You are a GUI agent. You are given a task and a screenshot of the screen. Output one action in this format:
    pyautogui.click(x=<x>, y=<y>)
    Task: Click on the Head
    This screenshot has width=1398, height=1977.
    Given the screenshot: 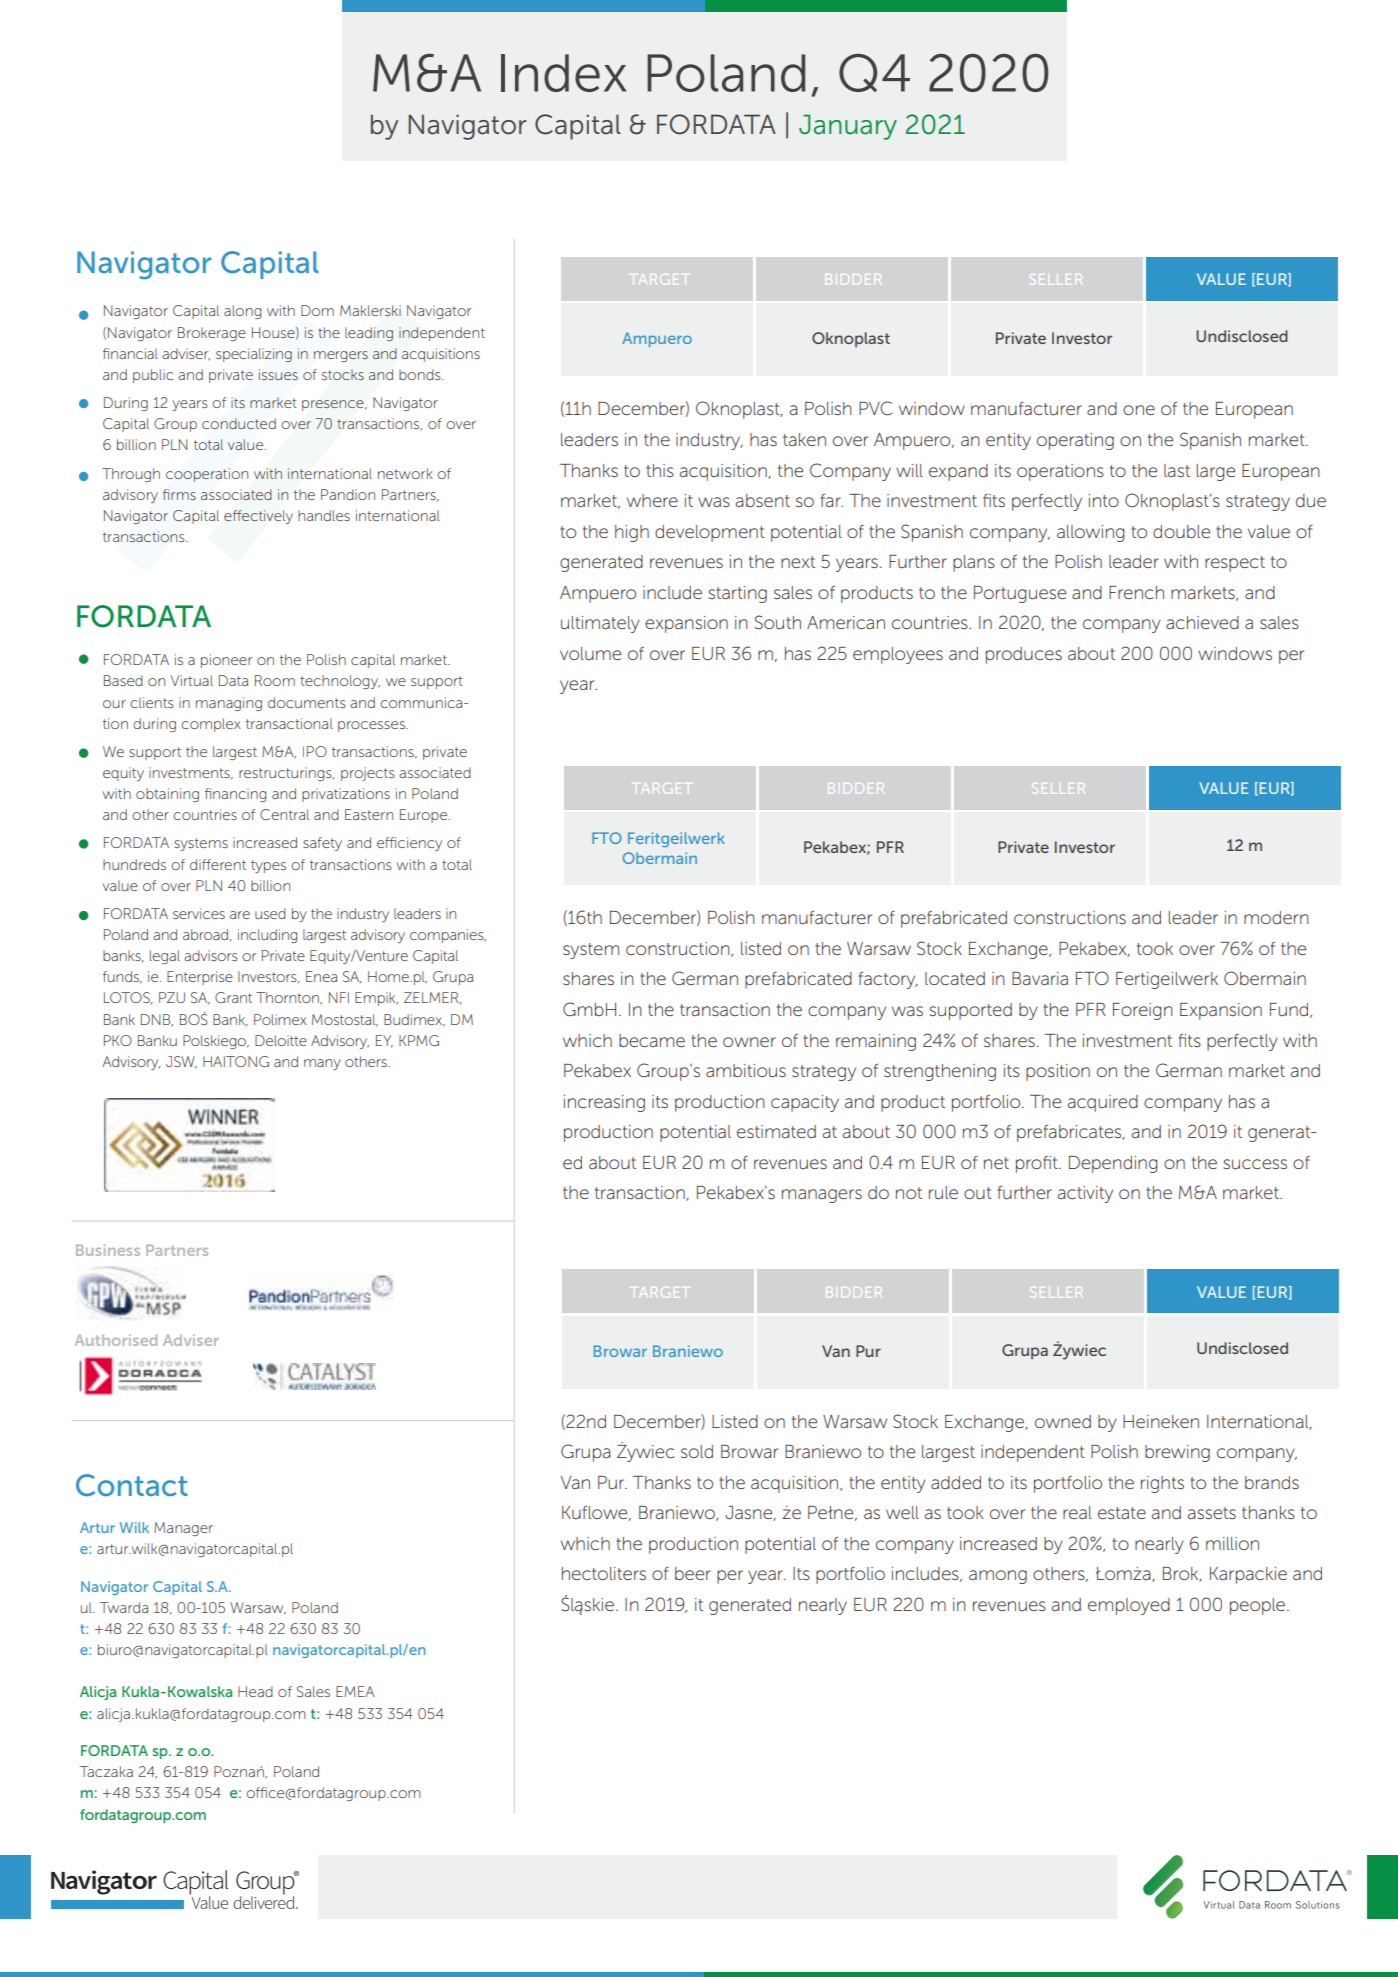 What is the action you would take?
    pyautogui.click(x=255, y=1691)
